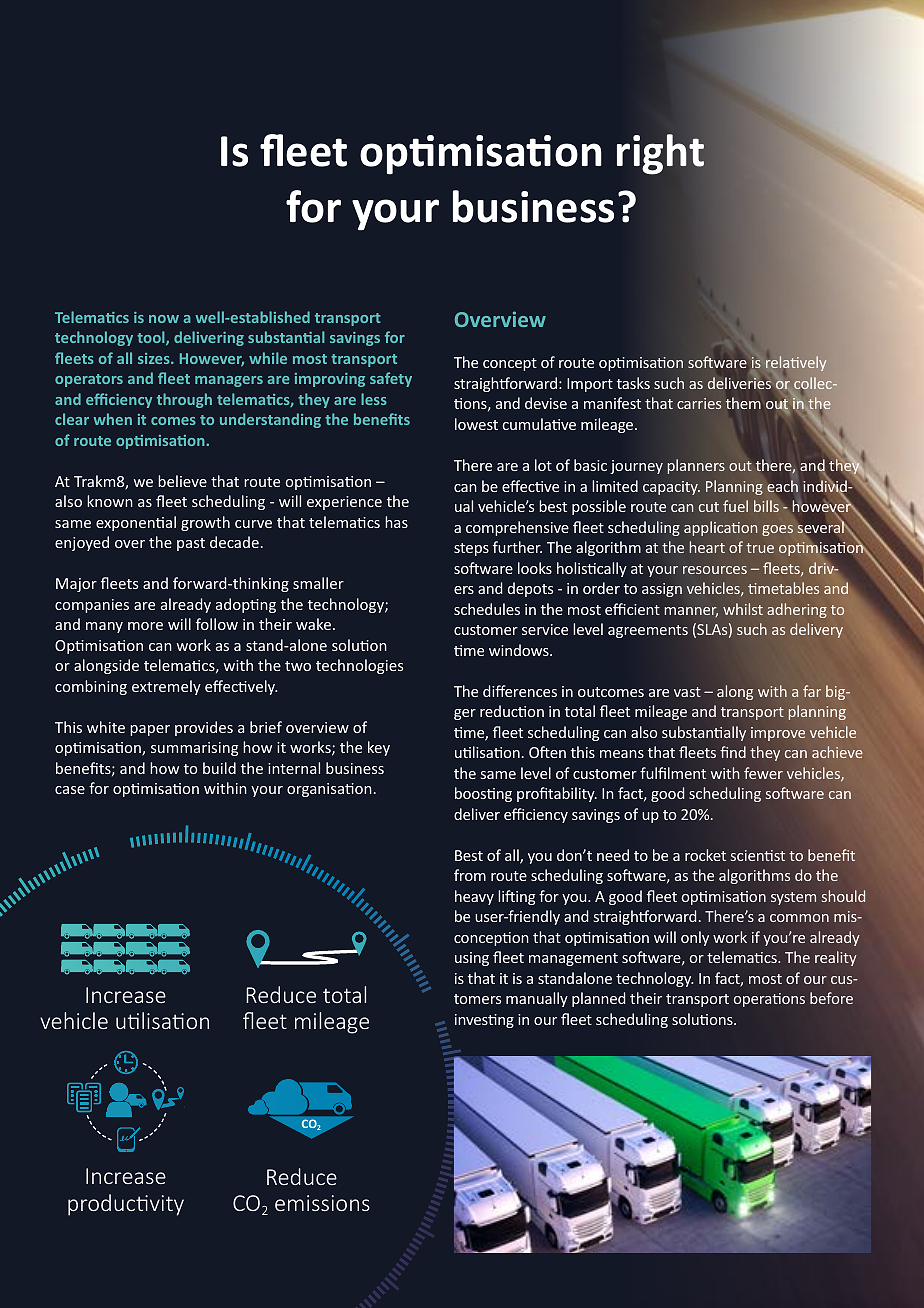 The height and width of the image is (1308, 924). Describe the element at coordinates (735, 506) in the image. I see `fuel` at that location.
